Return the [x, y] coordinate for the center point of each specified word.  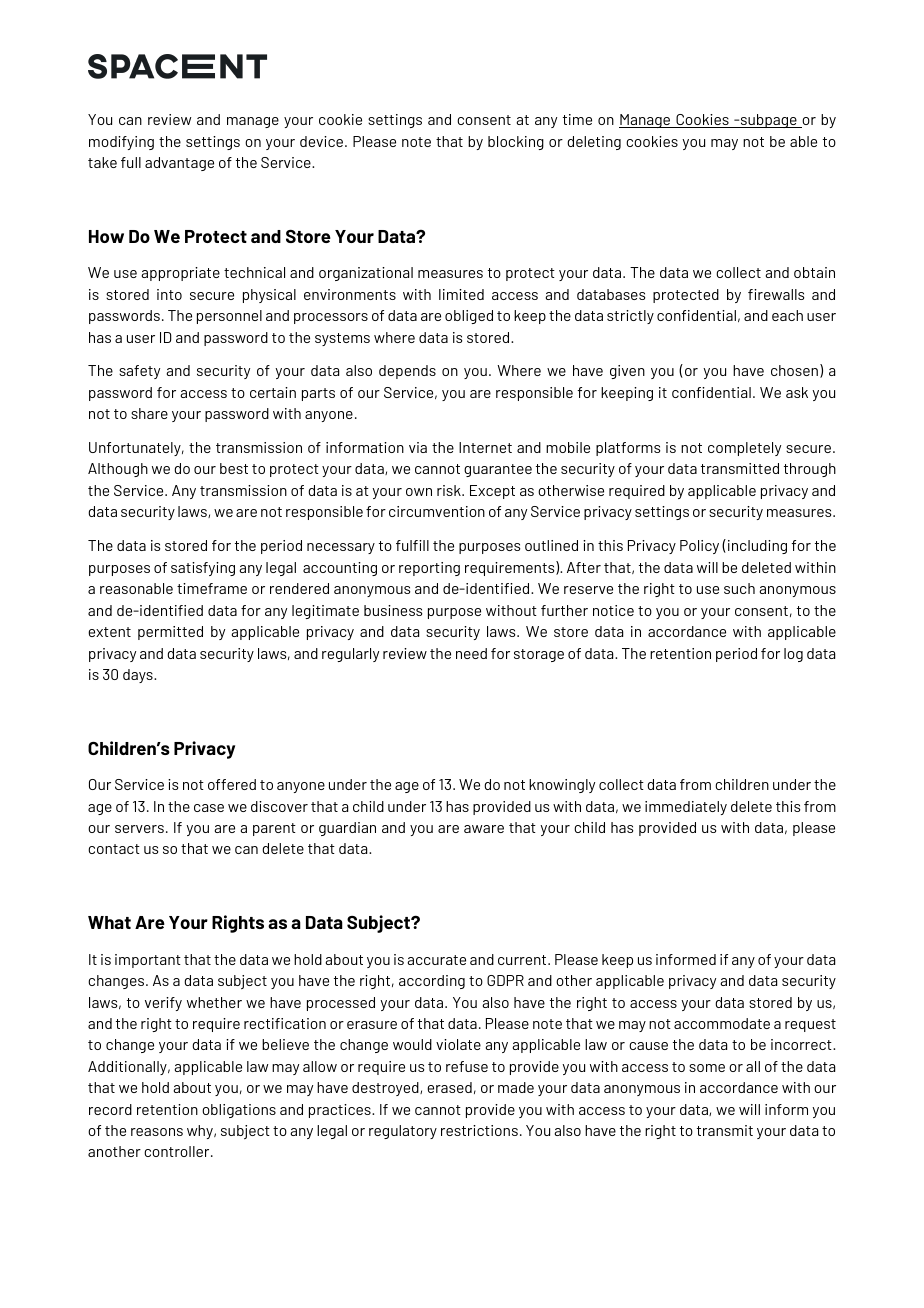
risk [450, 490]
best [234, 468]
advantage [179, 164]
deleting [594, 143]
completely [744, 449]
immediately [686, 808]
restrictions [479, 1130]
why [201, 1132]
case [209, 808]
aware [484, 829]
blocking [516, 143]
